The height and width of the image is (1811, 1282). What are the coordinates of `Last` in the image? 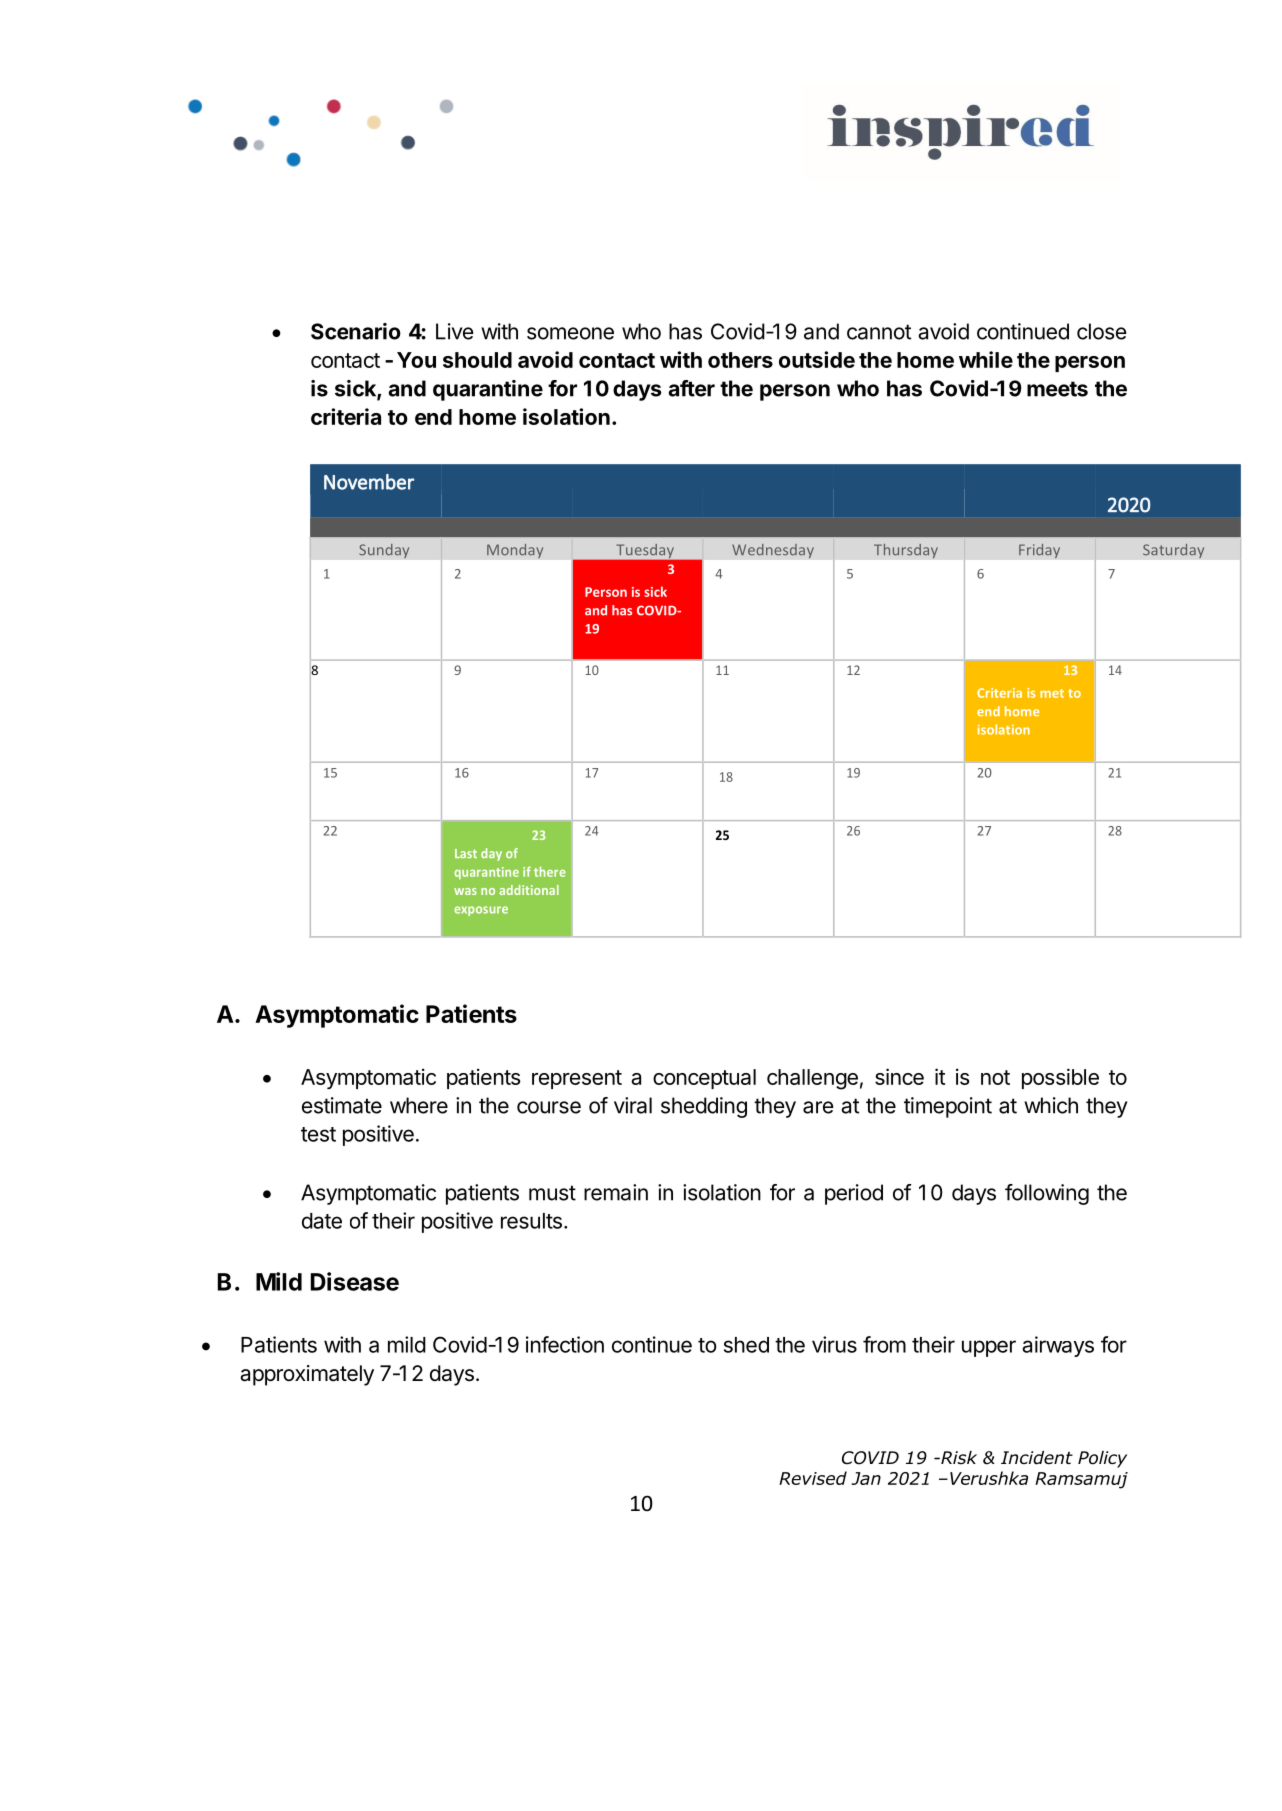 It's located at (466, 853).
